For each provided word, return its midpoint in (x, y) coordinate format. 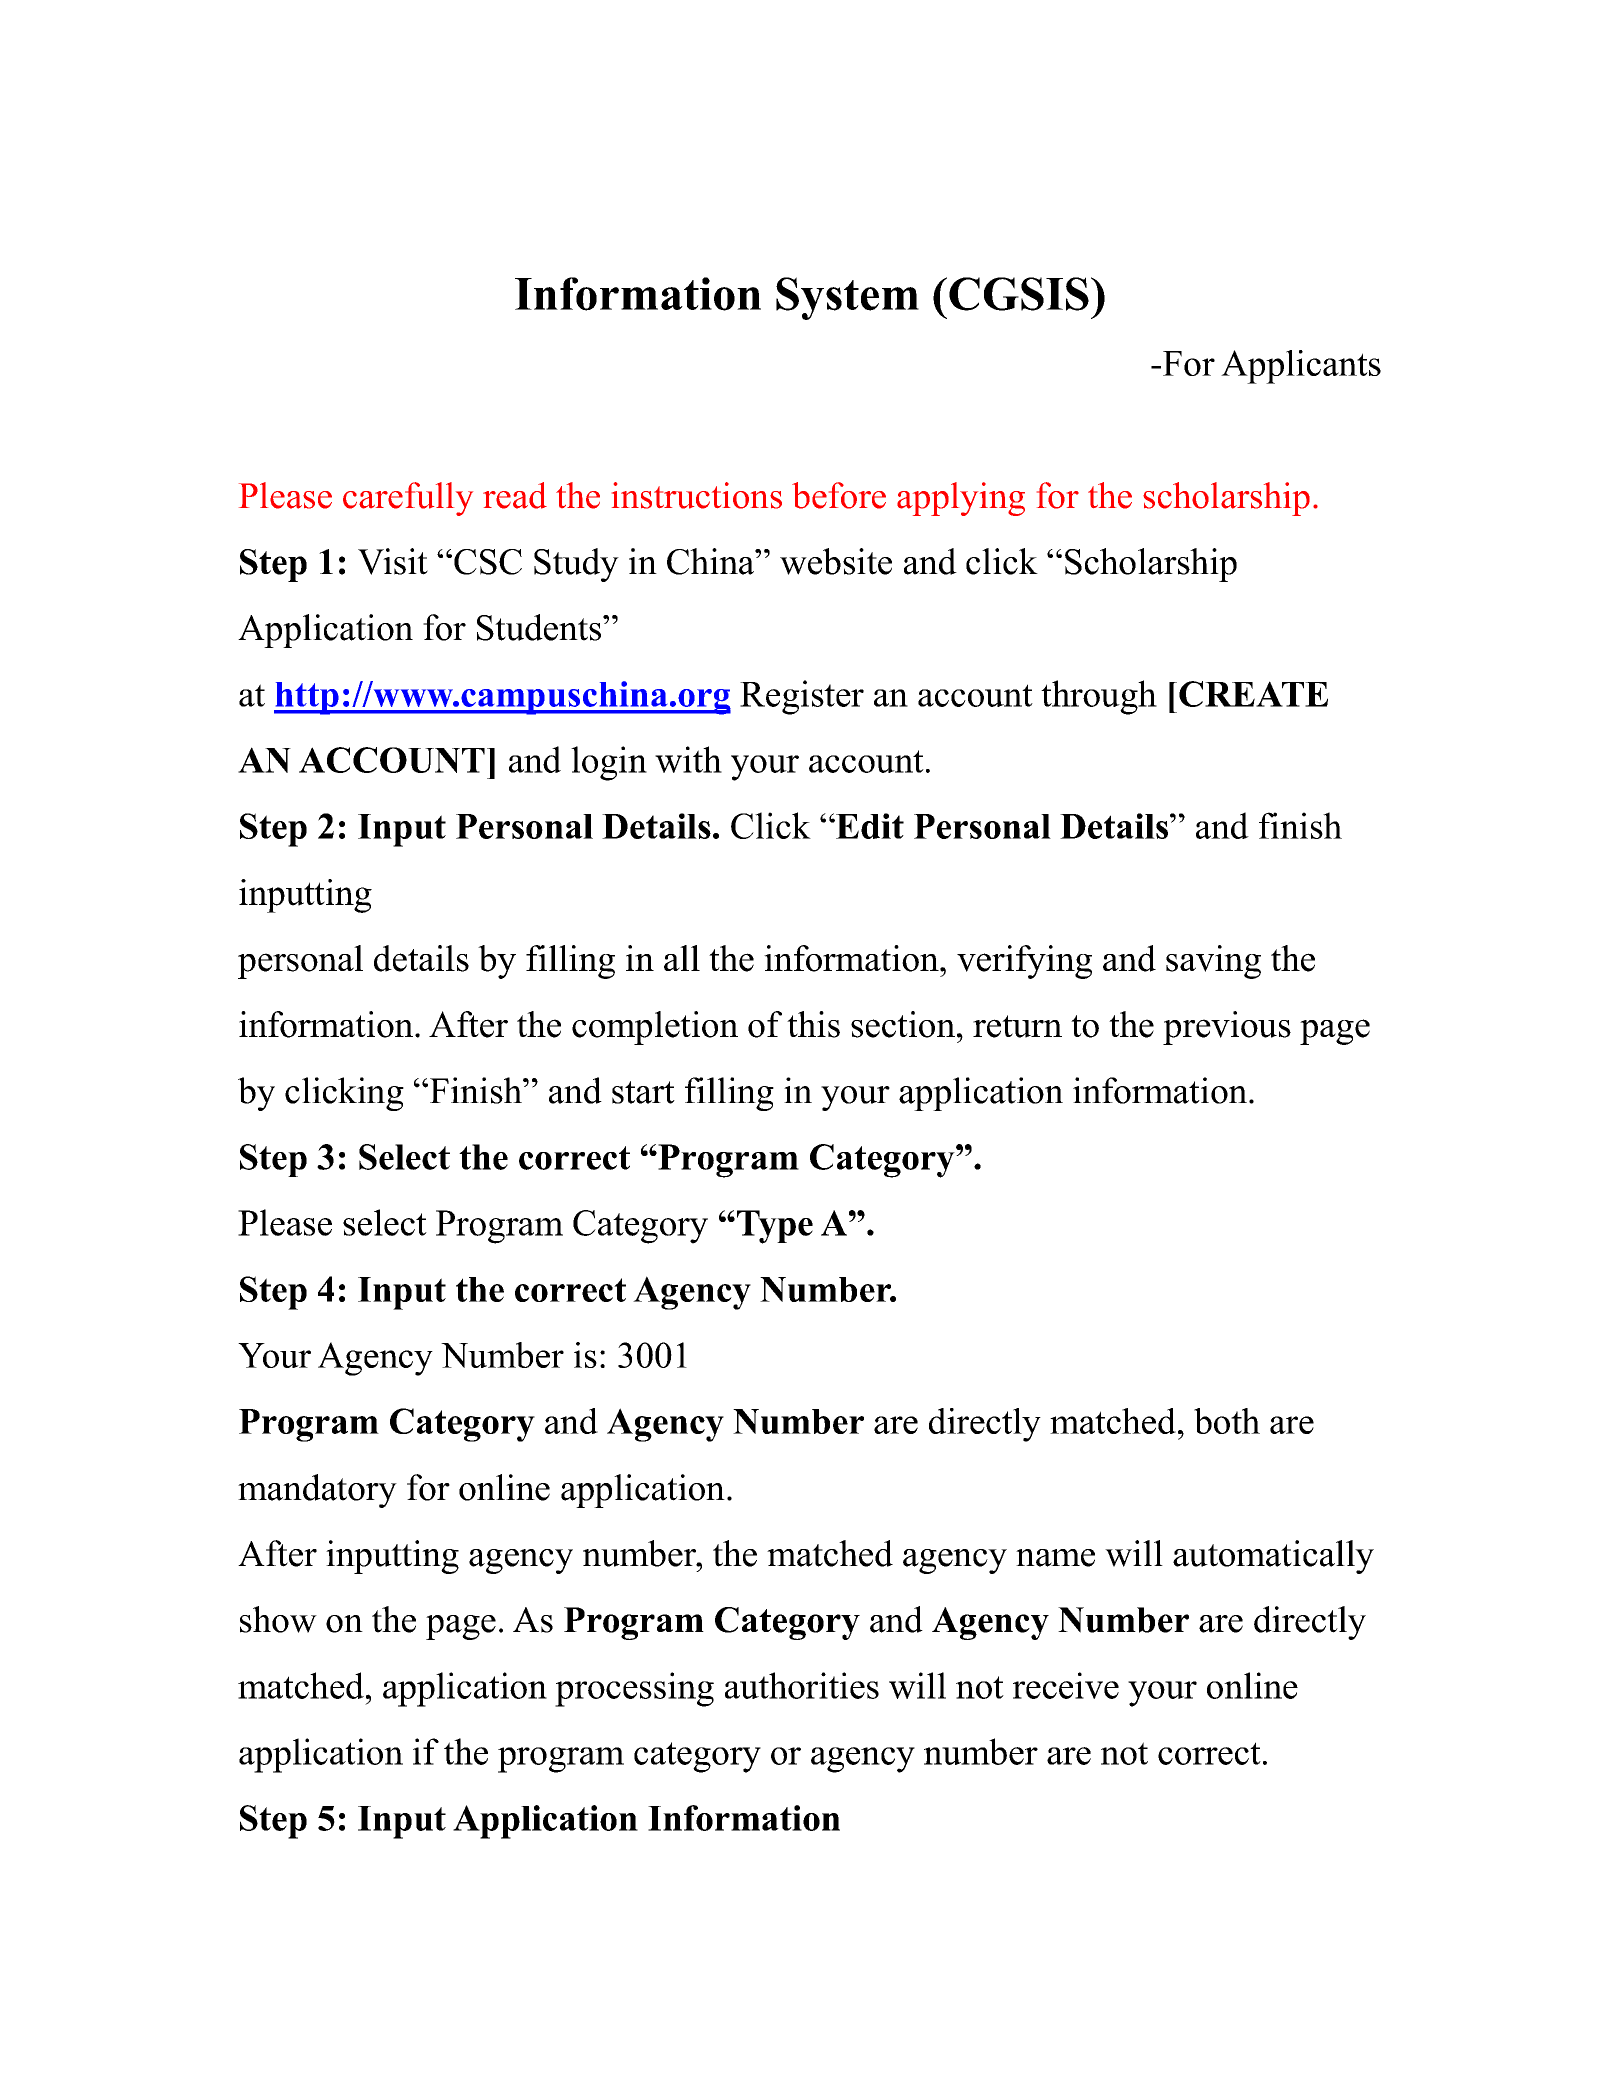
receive (1066, 1685)
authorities (802, 1685)
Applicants (1301, 367)
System (847, 298)
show (278, 1619)
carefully (408, 499)
